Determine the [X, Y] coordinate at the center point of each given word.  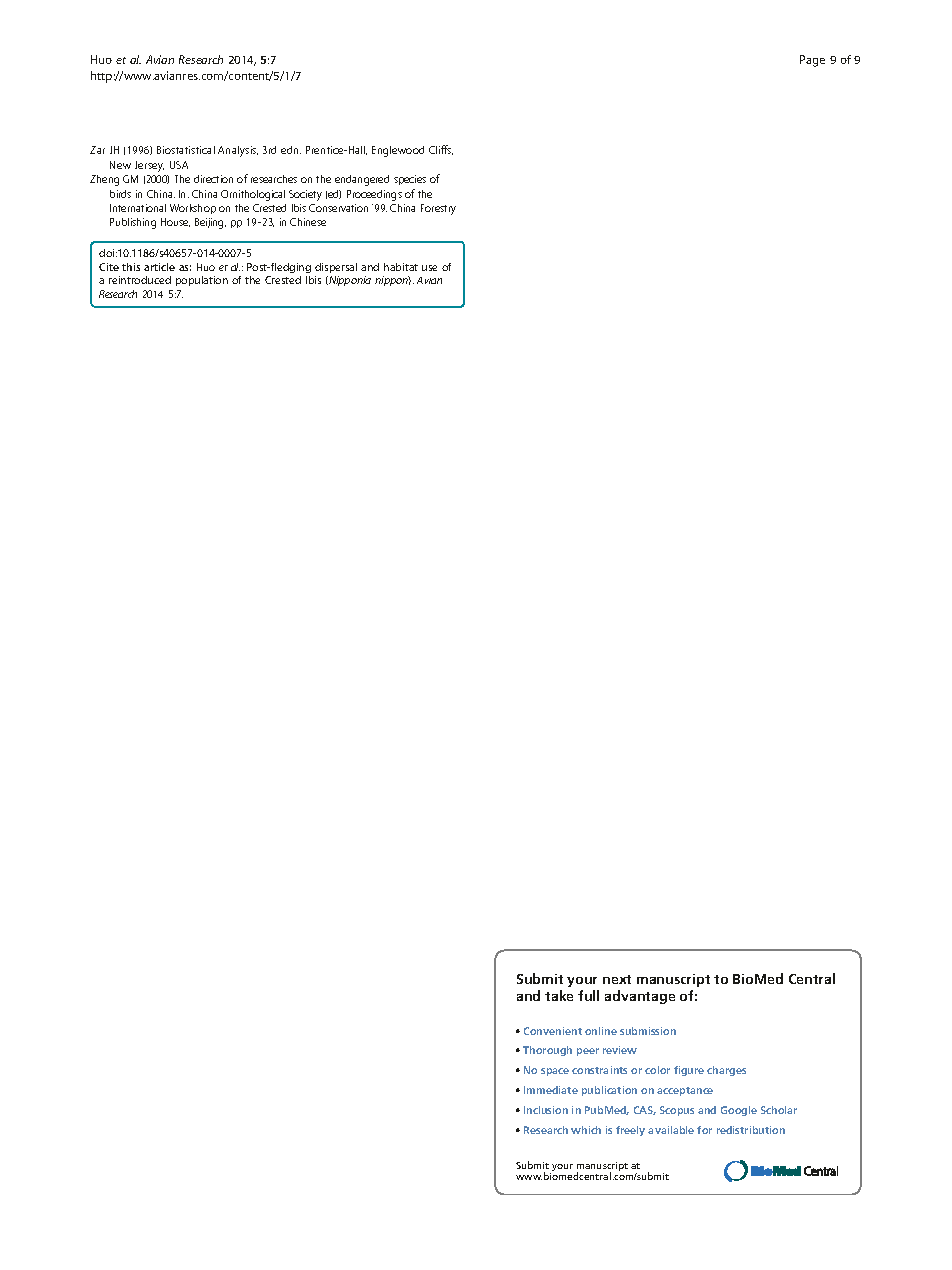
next [617, 979]
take [559, 995]
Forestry [438, 209]
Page [812, 61]
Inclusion [546, 1110]
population [202, 281]
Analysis [238, 151]
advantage [640, 997]
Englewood [398, 151]
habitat [401, 267]
